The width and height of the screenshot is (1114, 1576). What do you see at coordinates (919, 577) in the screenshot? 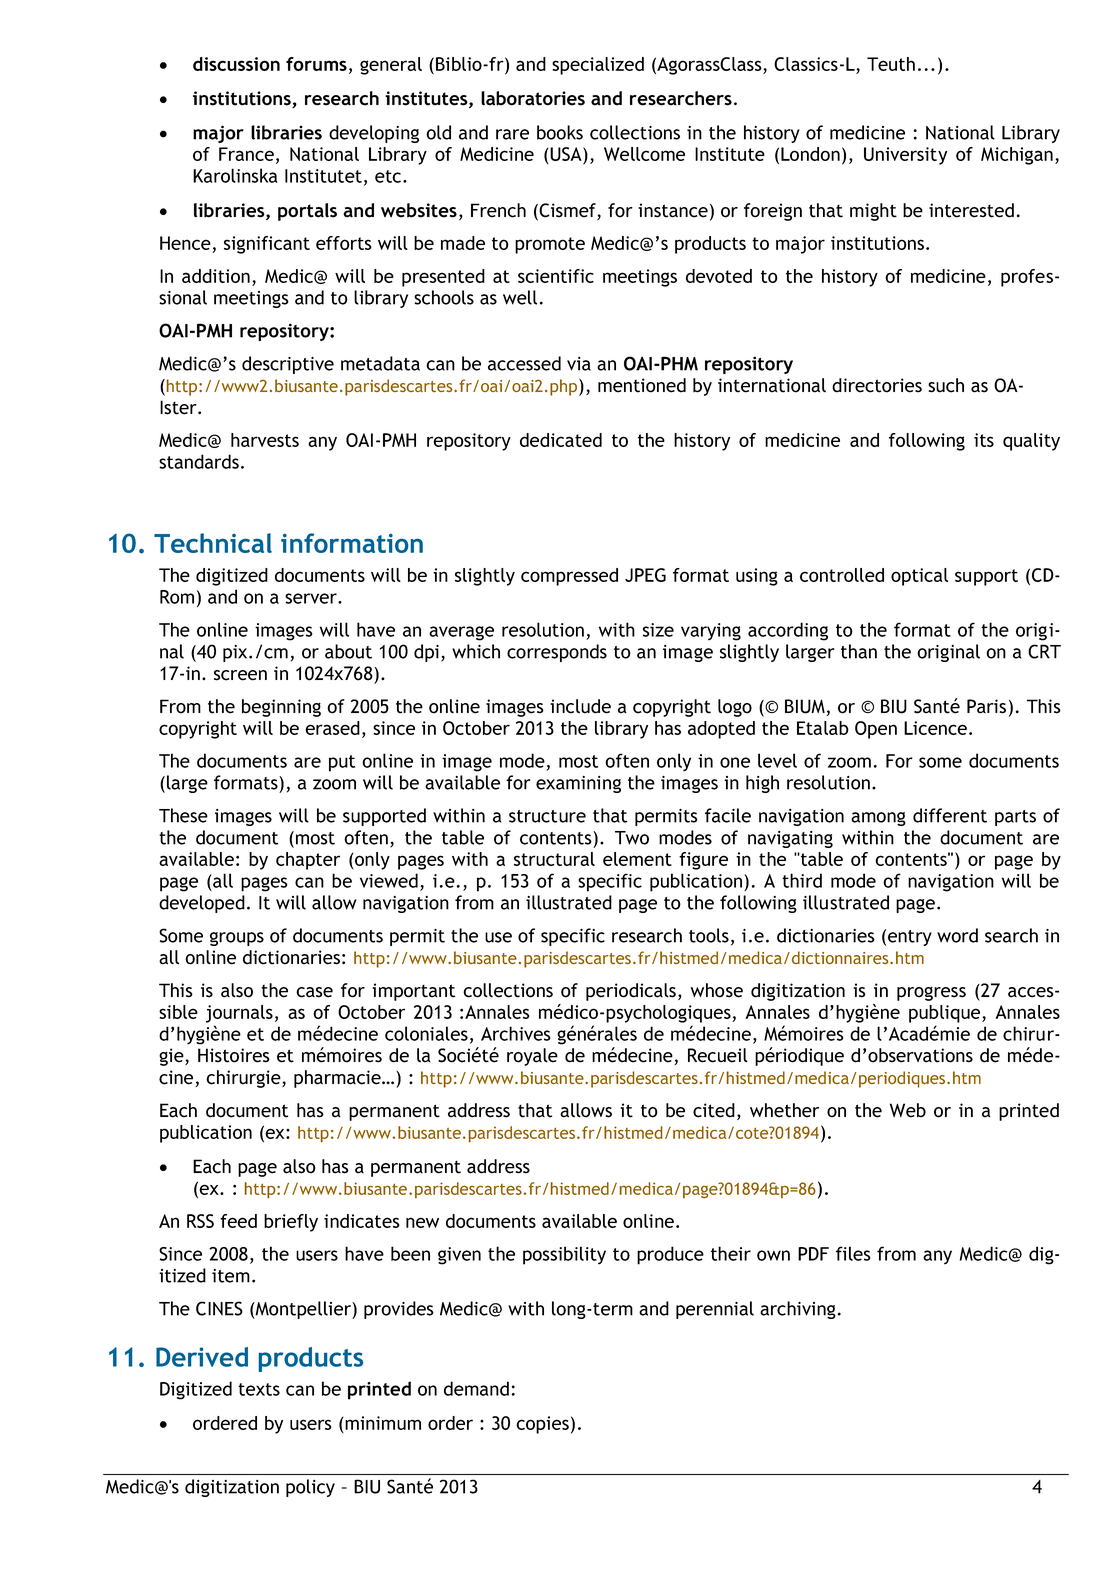
I see `optical` at bounding box center [919, 577].
